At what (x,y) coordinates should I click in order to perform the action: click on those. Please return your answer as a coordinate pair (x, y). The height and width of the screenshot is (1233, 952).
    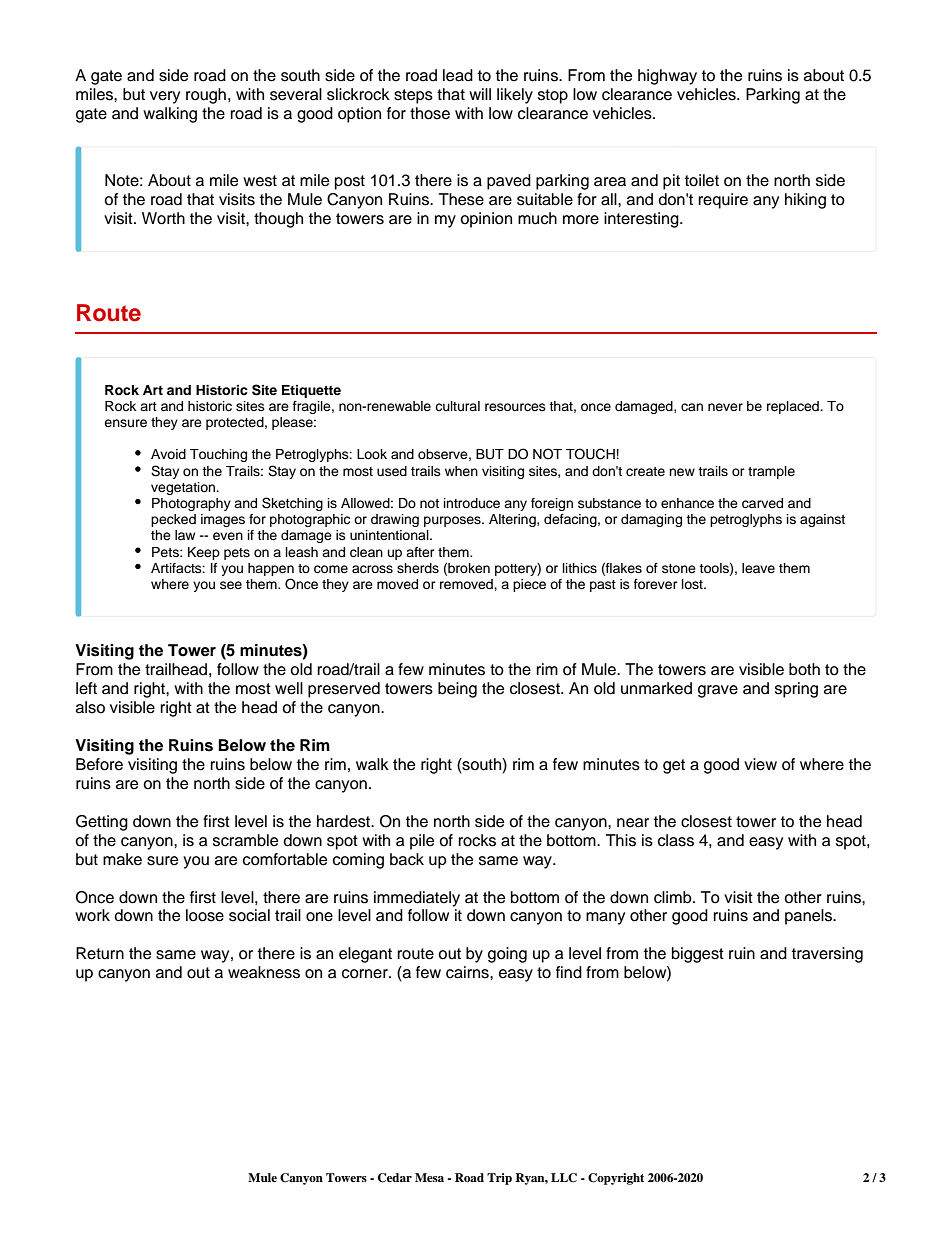
    Looking at the image, I should click on (430, 113).
